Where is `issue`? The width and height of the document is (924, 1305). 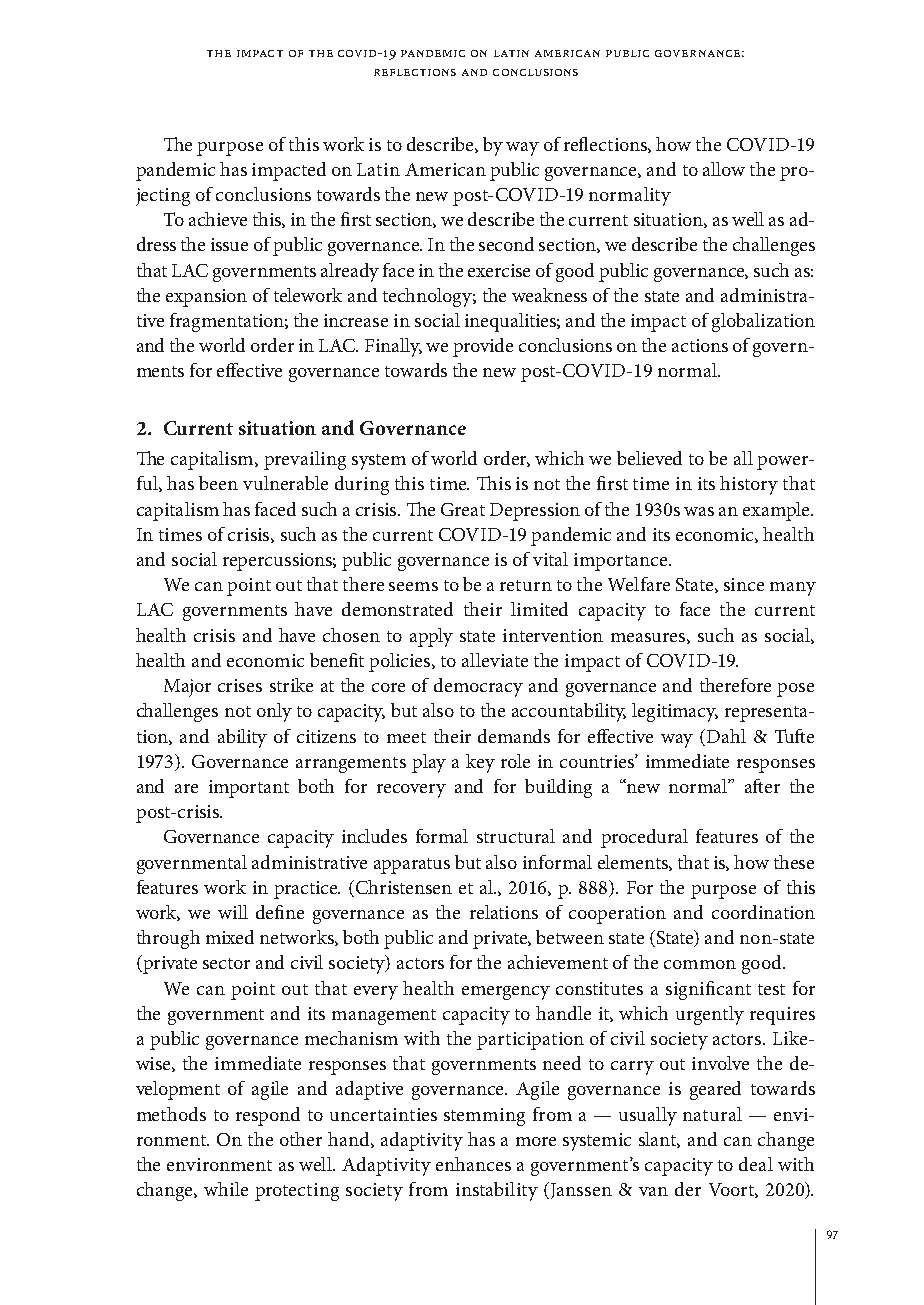 issue is located at coordinates (229, 244).
